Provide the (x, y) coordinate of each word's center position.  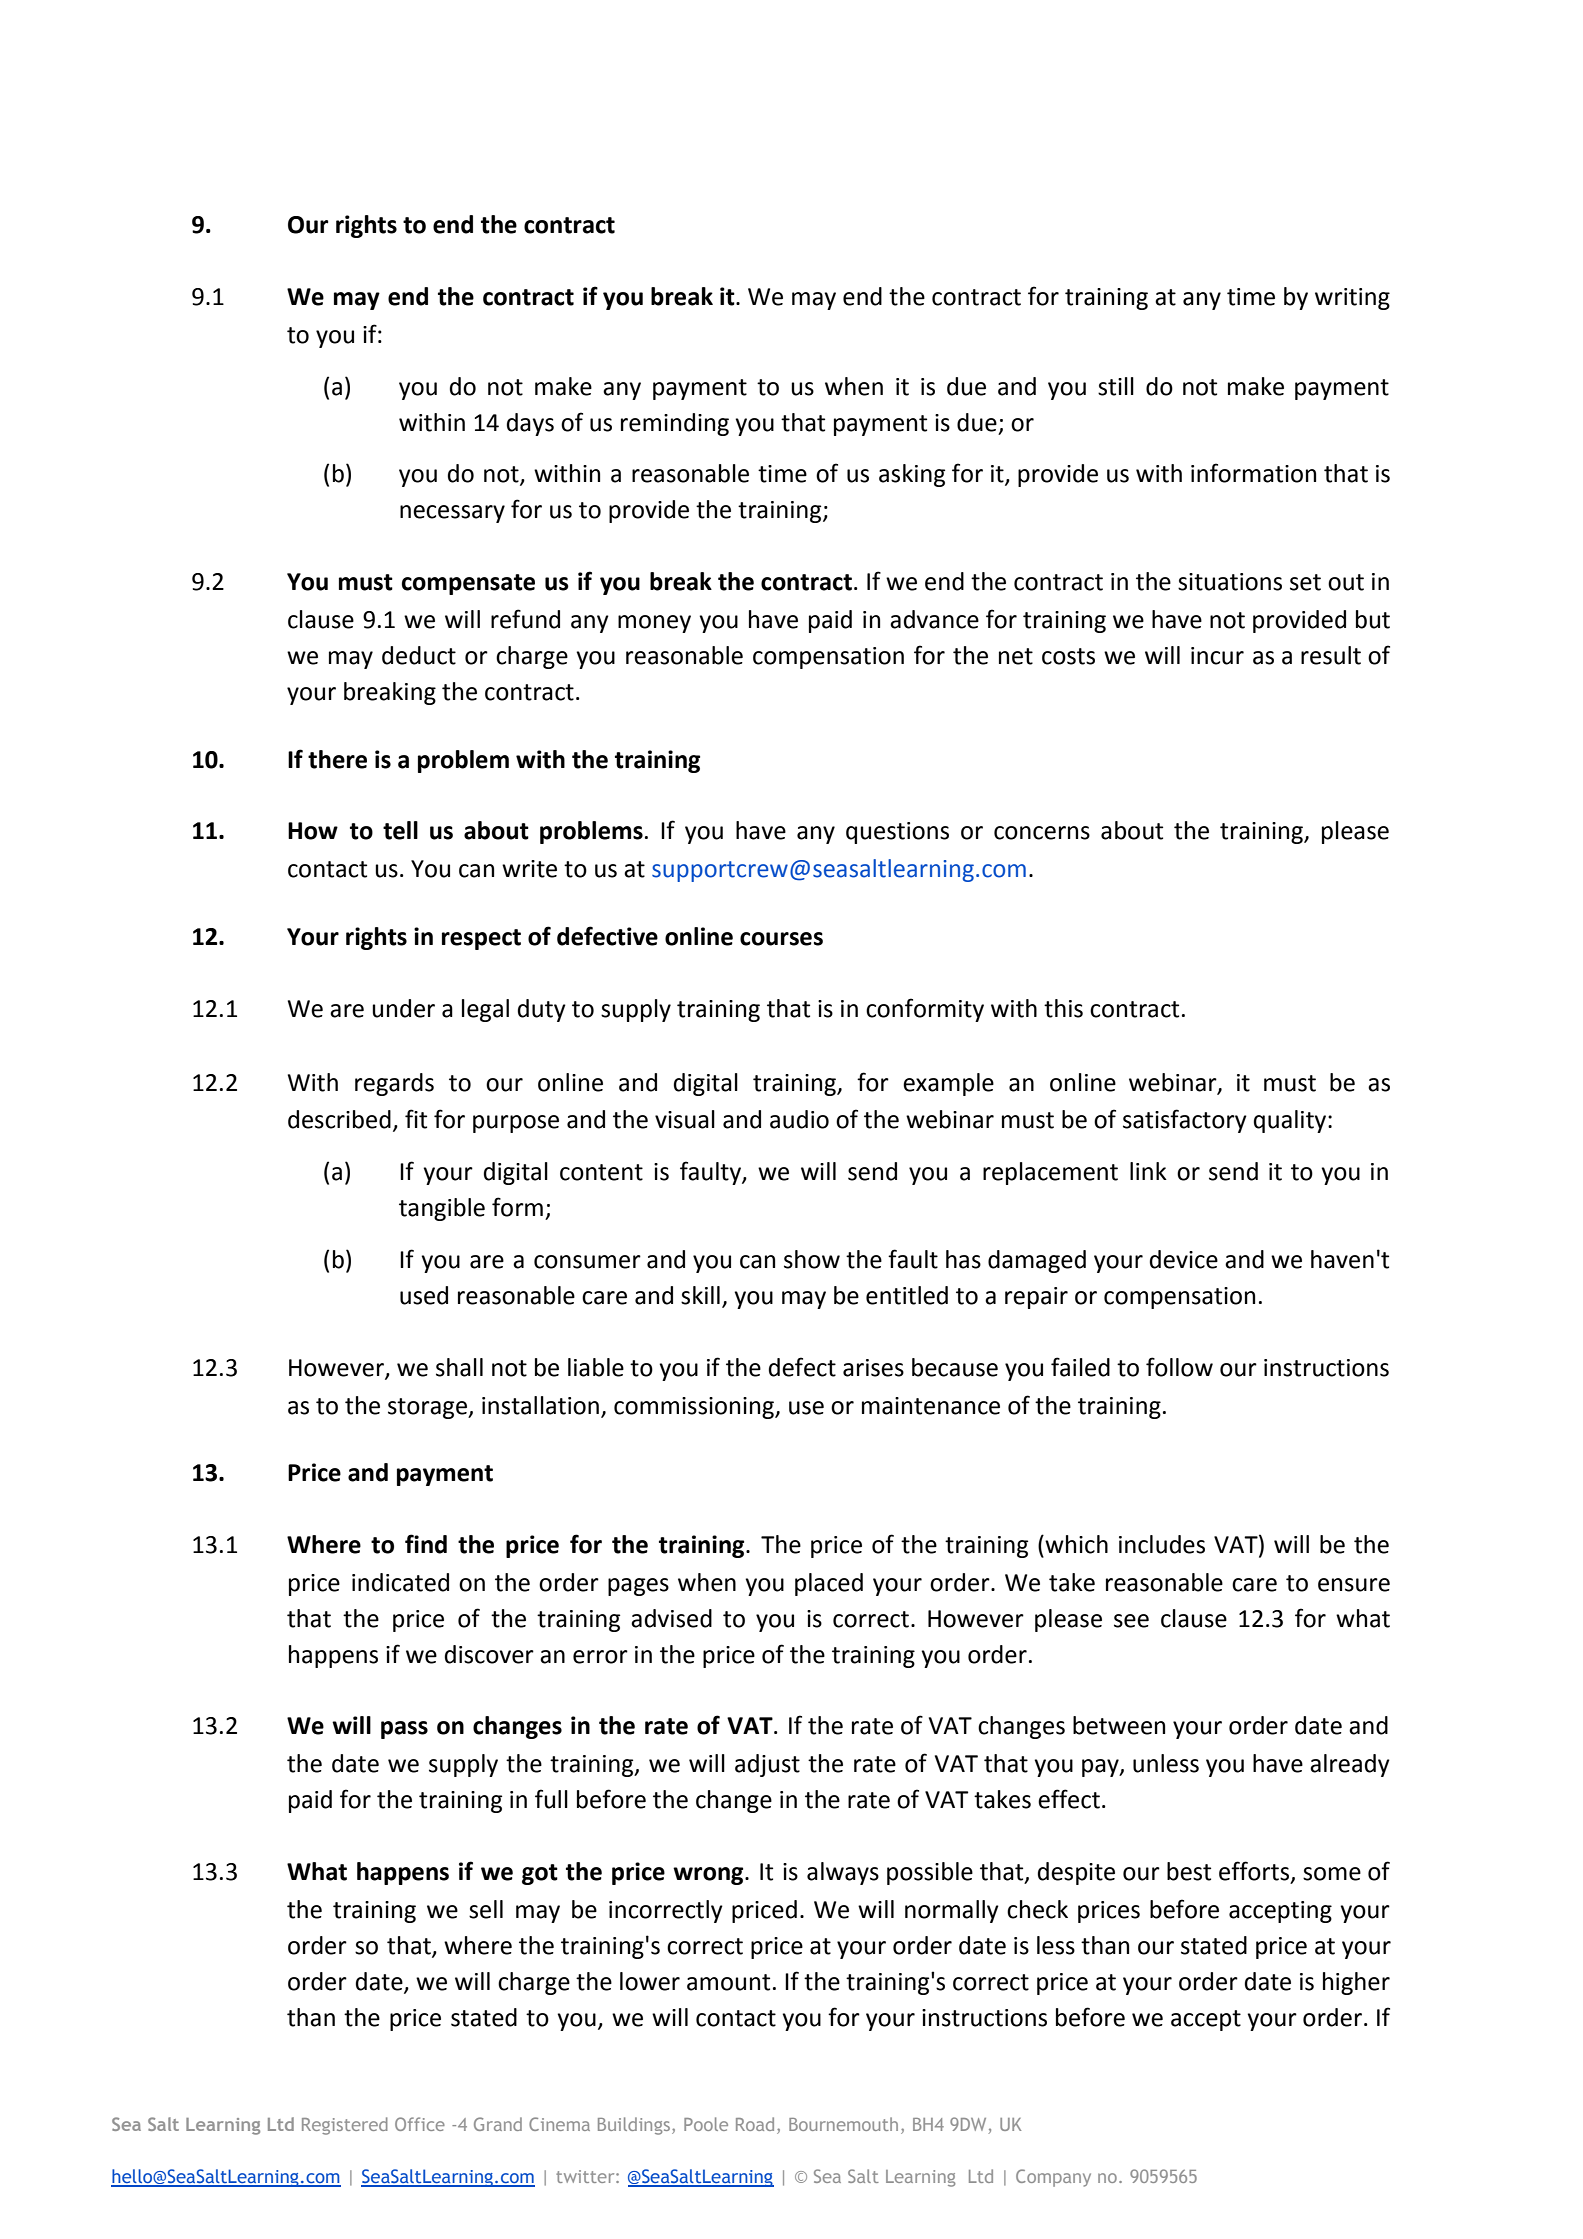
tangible (442, 1209)
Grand (498, 2124)
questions (897, 833)
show (812, 1259)
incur (1217, 656)
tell (400, 830)
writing (1352, 299)
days (530, 424)
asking (912, 475)
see (1131, 1621)
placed (829, 1584)
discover (489, 1654)
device (1184, 1259)
